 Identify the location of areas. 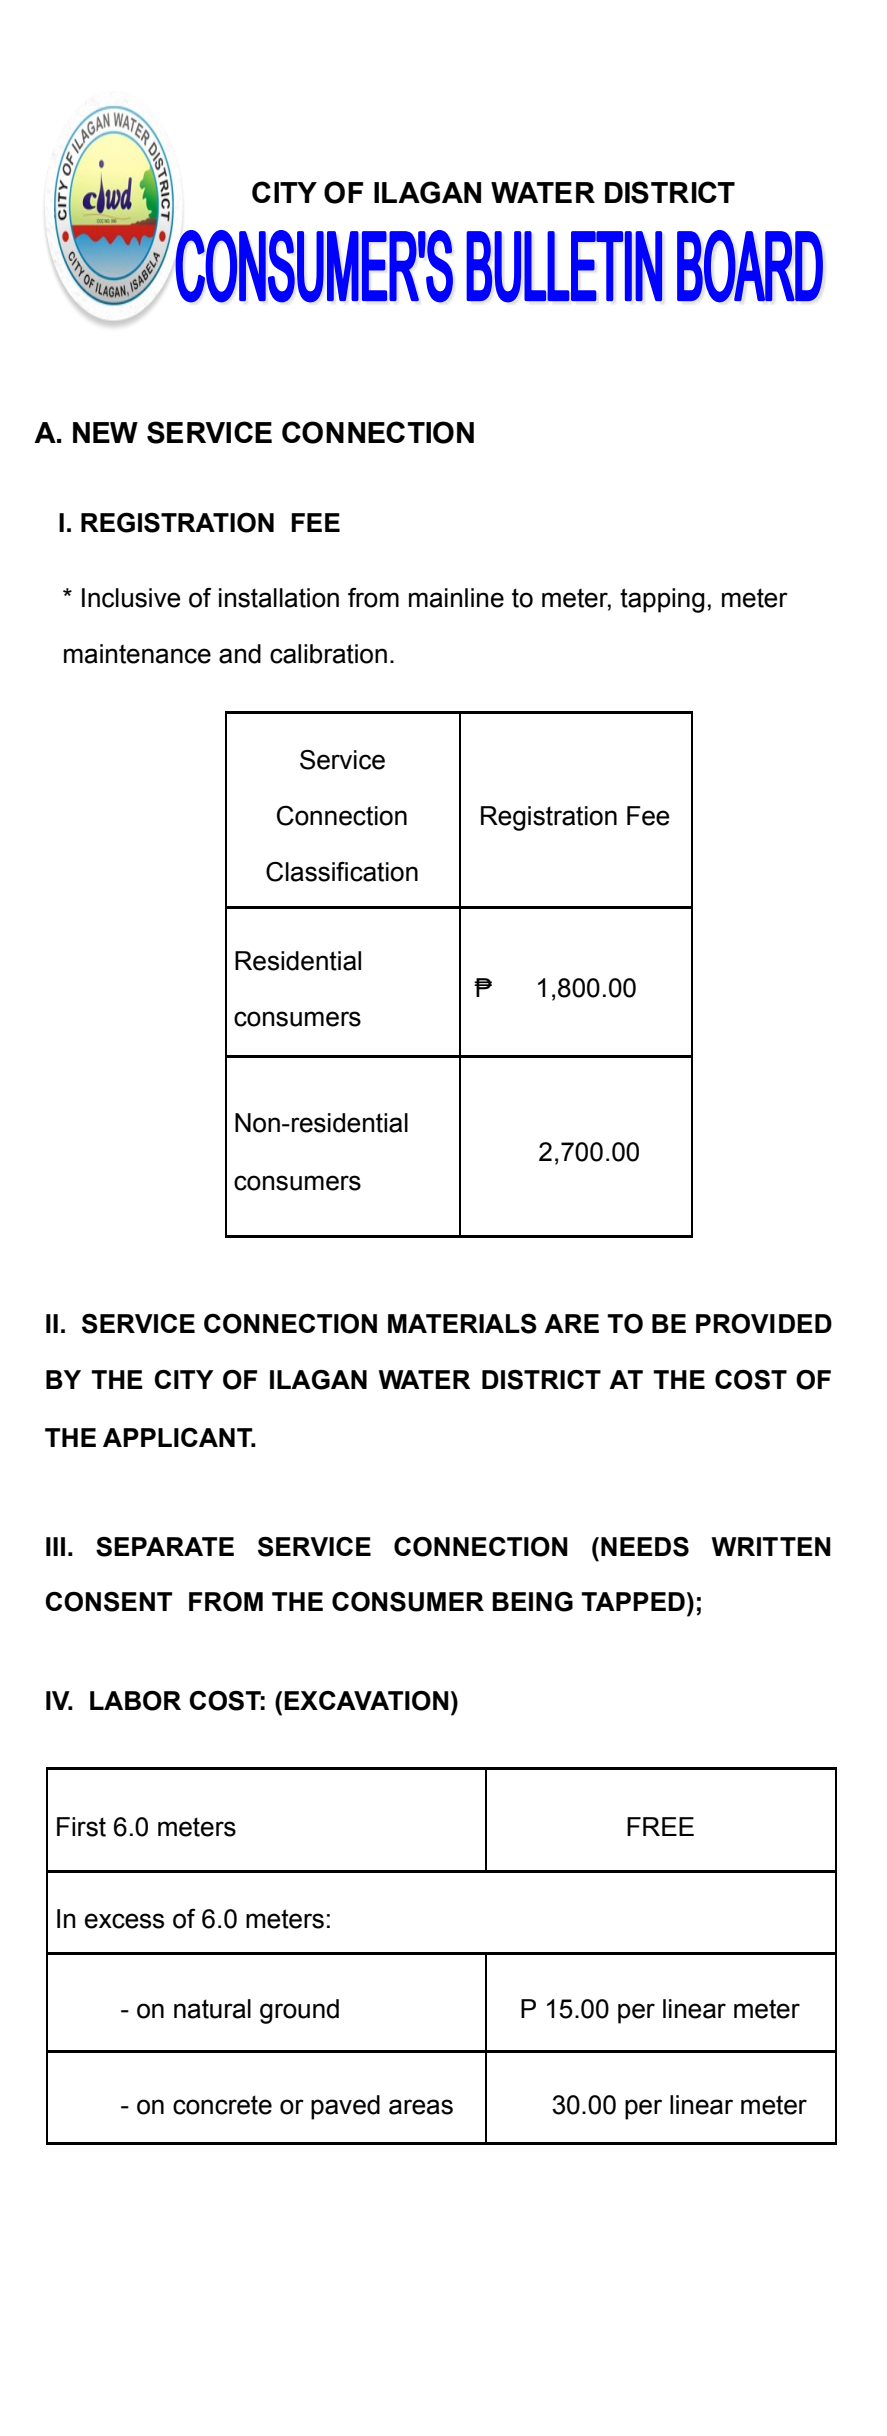
(421, 2107).
